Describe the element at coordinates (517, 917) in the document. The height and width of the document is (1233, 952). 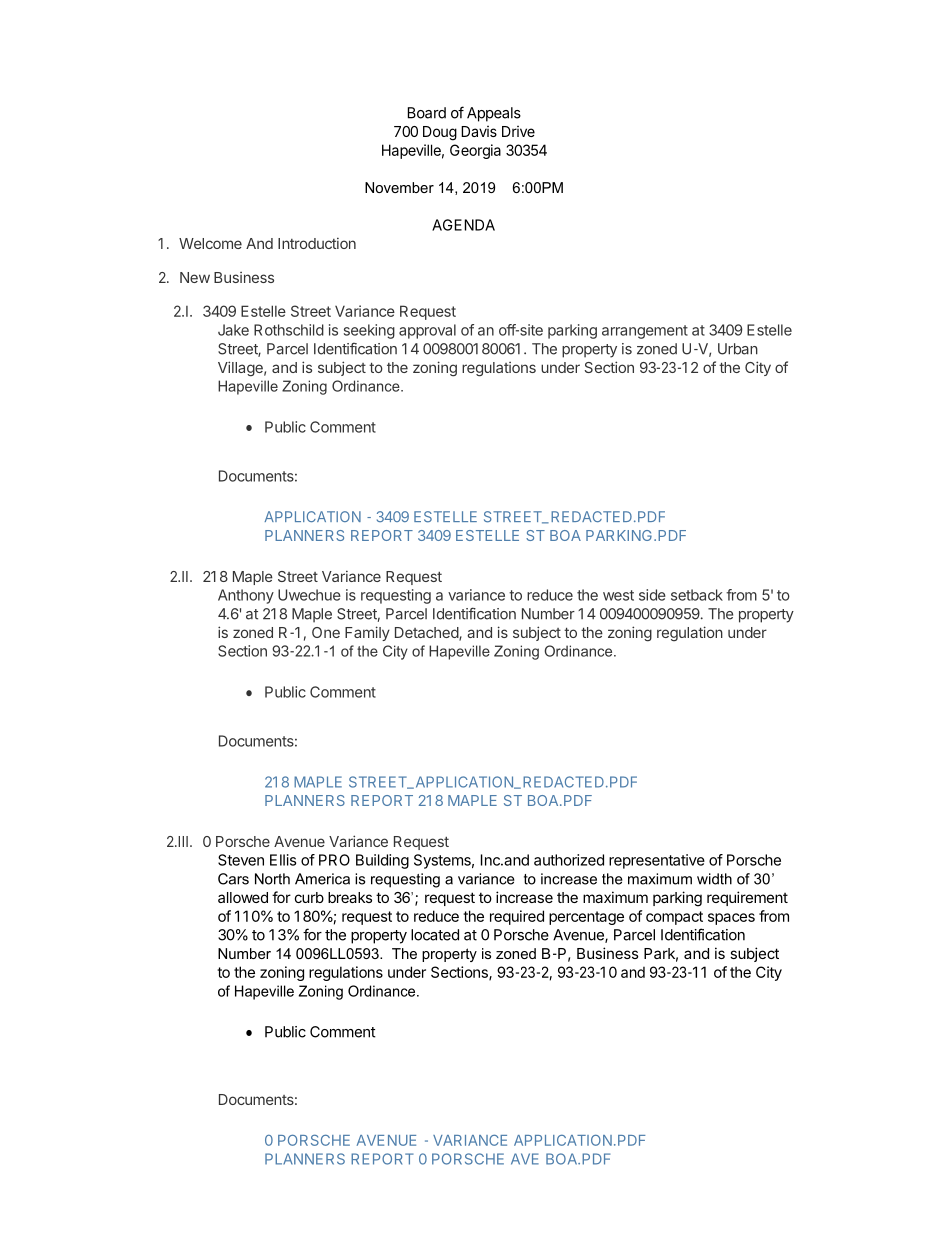
I see `required` at that location.
